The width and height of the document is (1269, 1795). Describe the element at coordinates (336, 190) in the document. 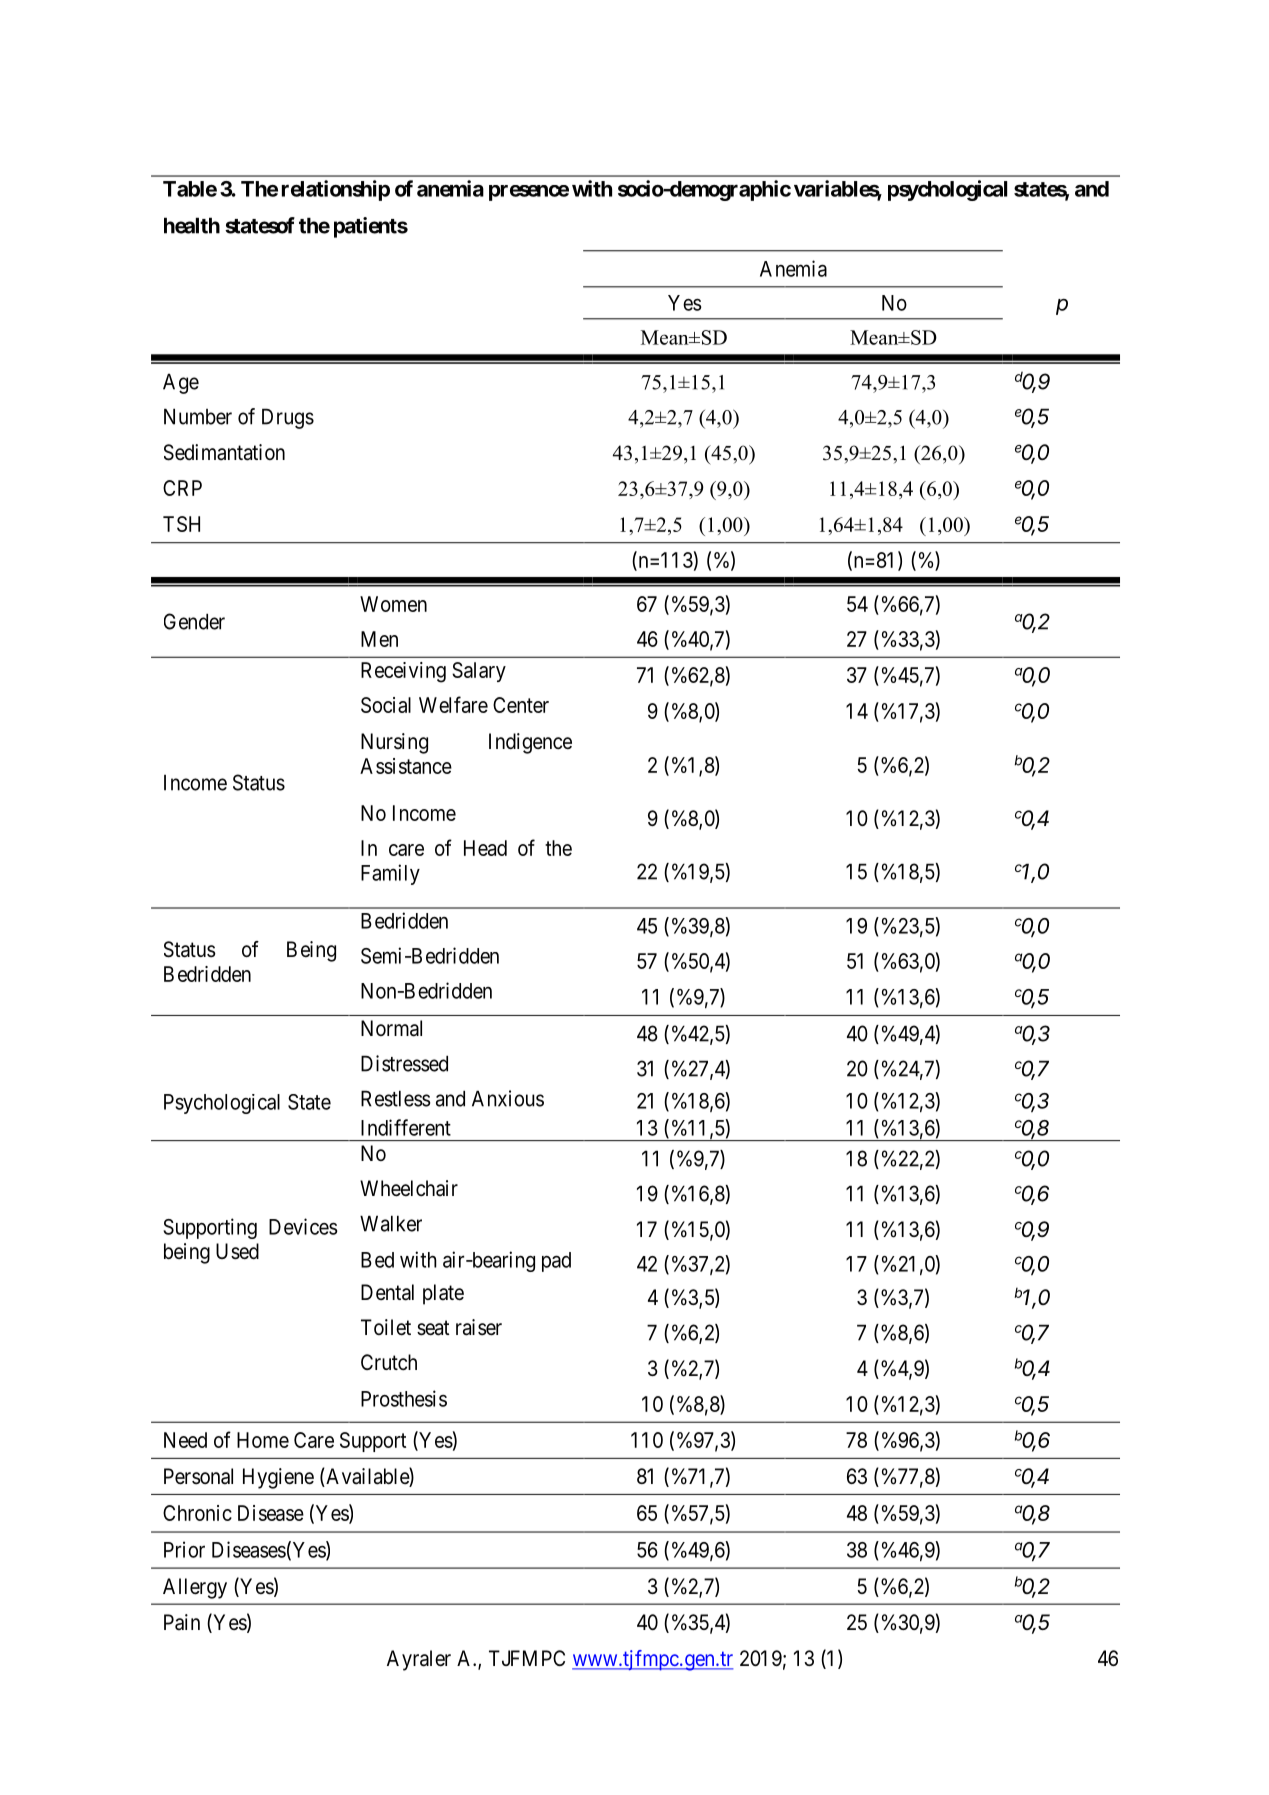

I see `relationship` at that location.
